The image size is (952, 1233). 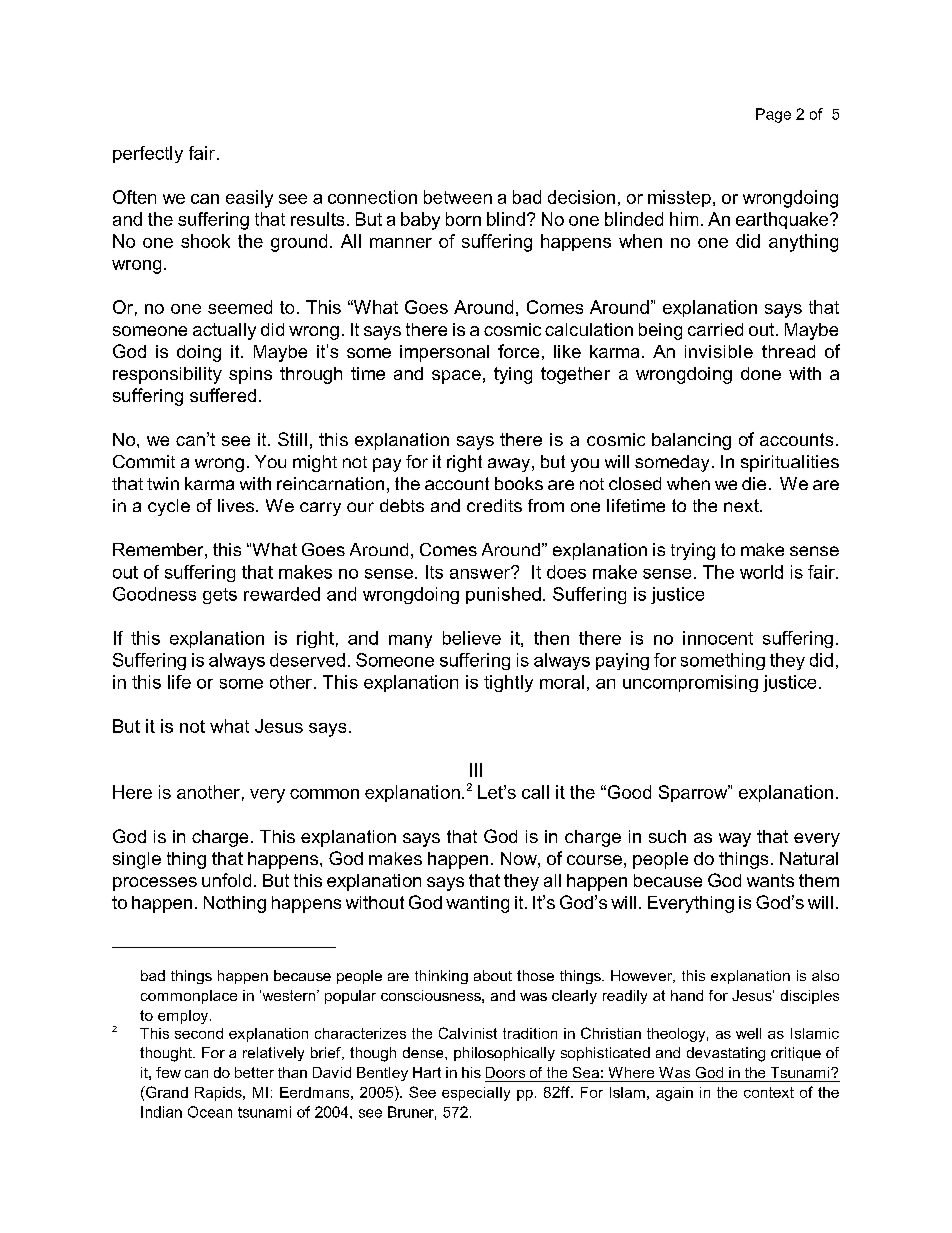 I want to click on better, so click(x=254, y=1072).
